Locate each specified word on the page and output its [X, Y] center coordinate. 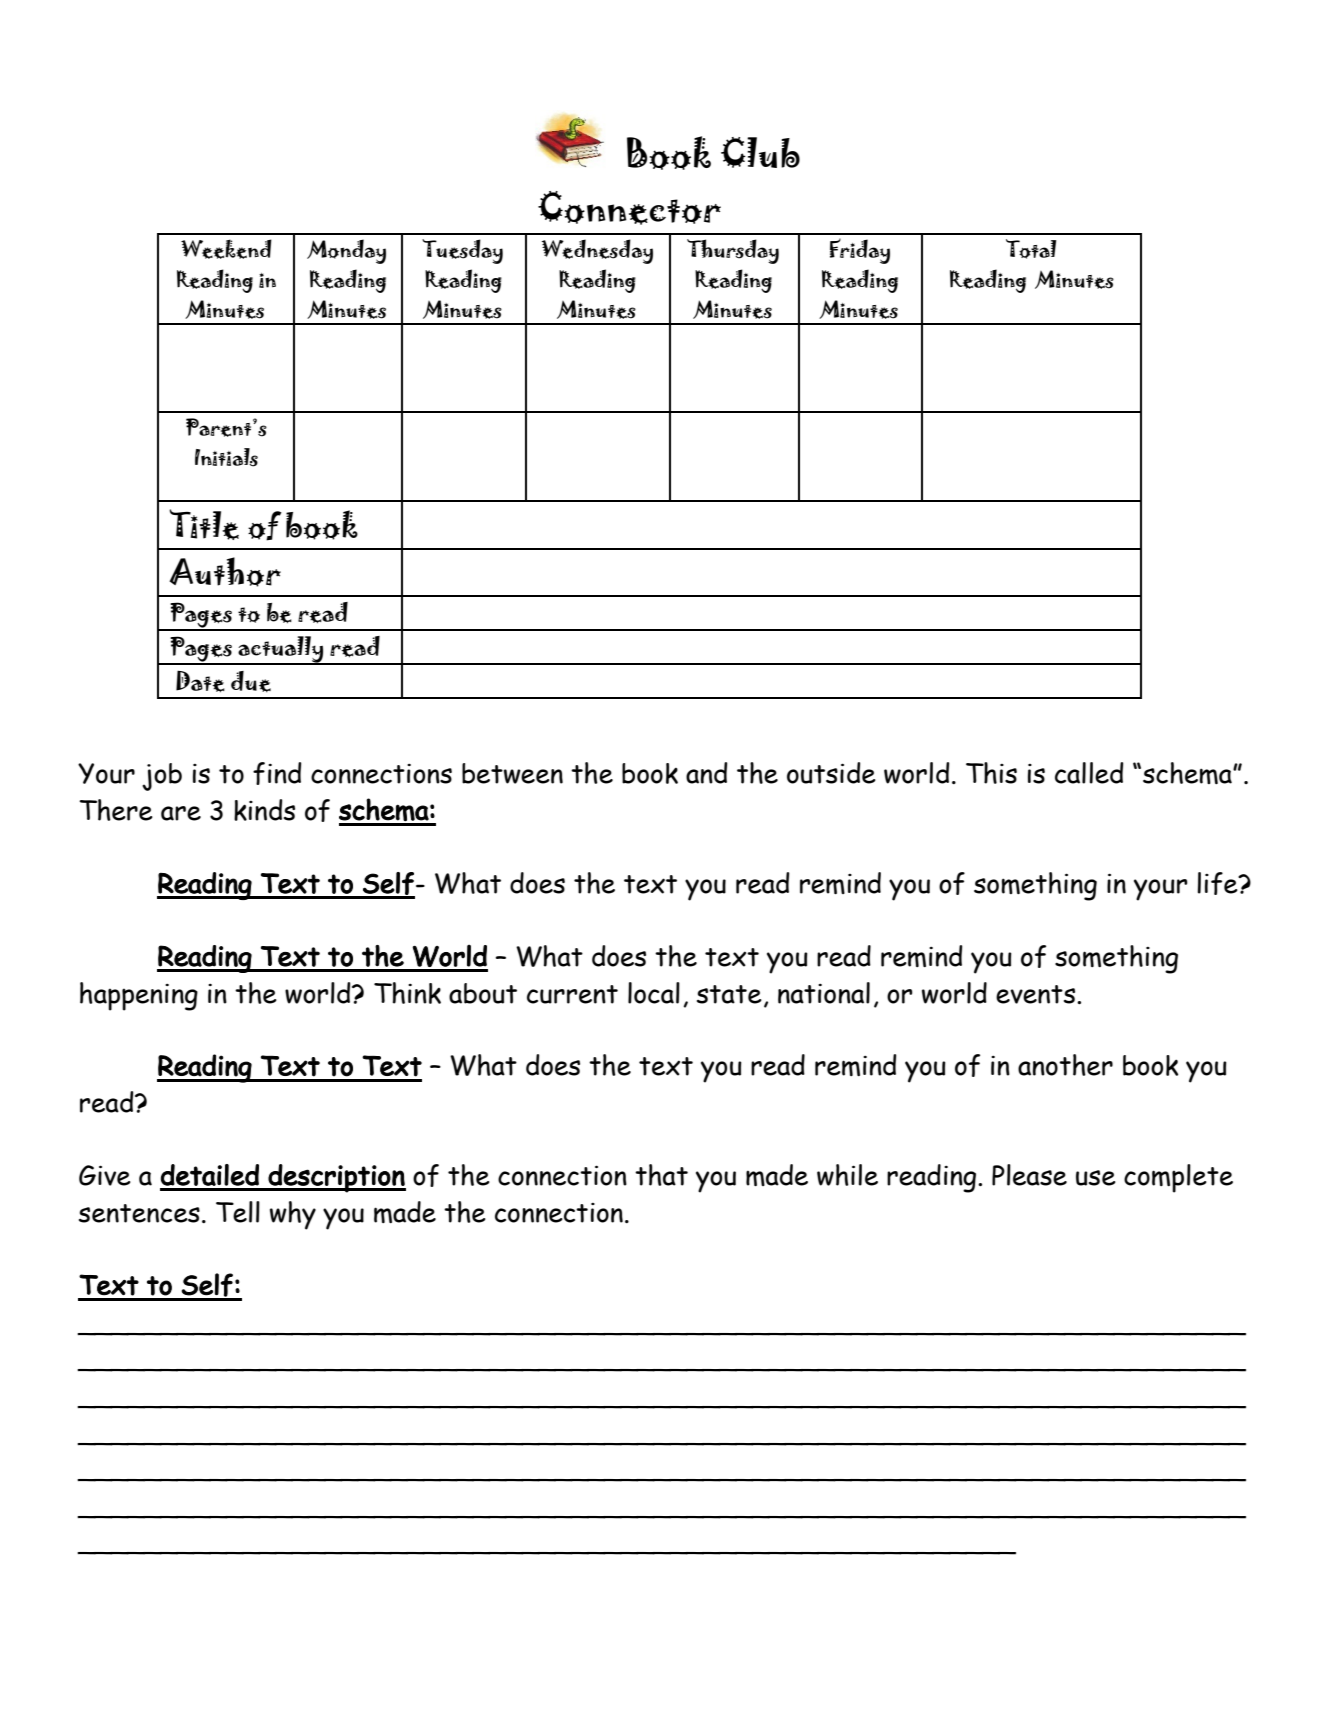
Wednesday [597, 251]
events [1035, 994]
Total [1031, 249]
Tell [238, 1212]
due [251, 681]
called [1089, 773]
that [661, 1175]
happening [139, 996]
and [706, 773]
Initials [226, 457]
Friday [860, 251]
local [654, 993]
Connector [629, 208]
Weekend [226, 249]
